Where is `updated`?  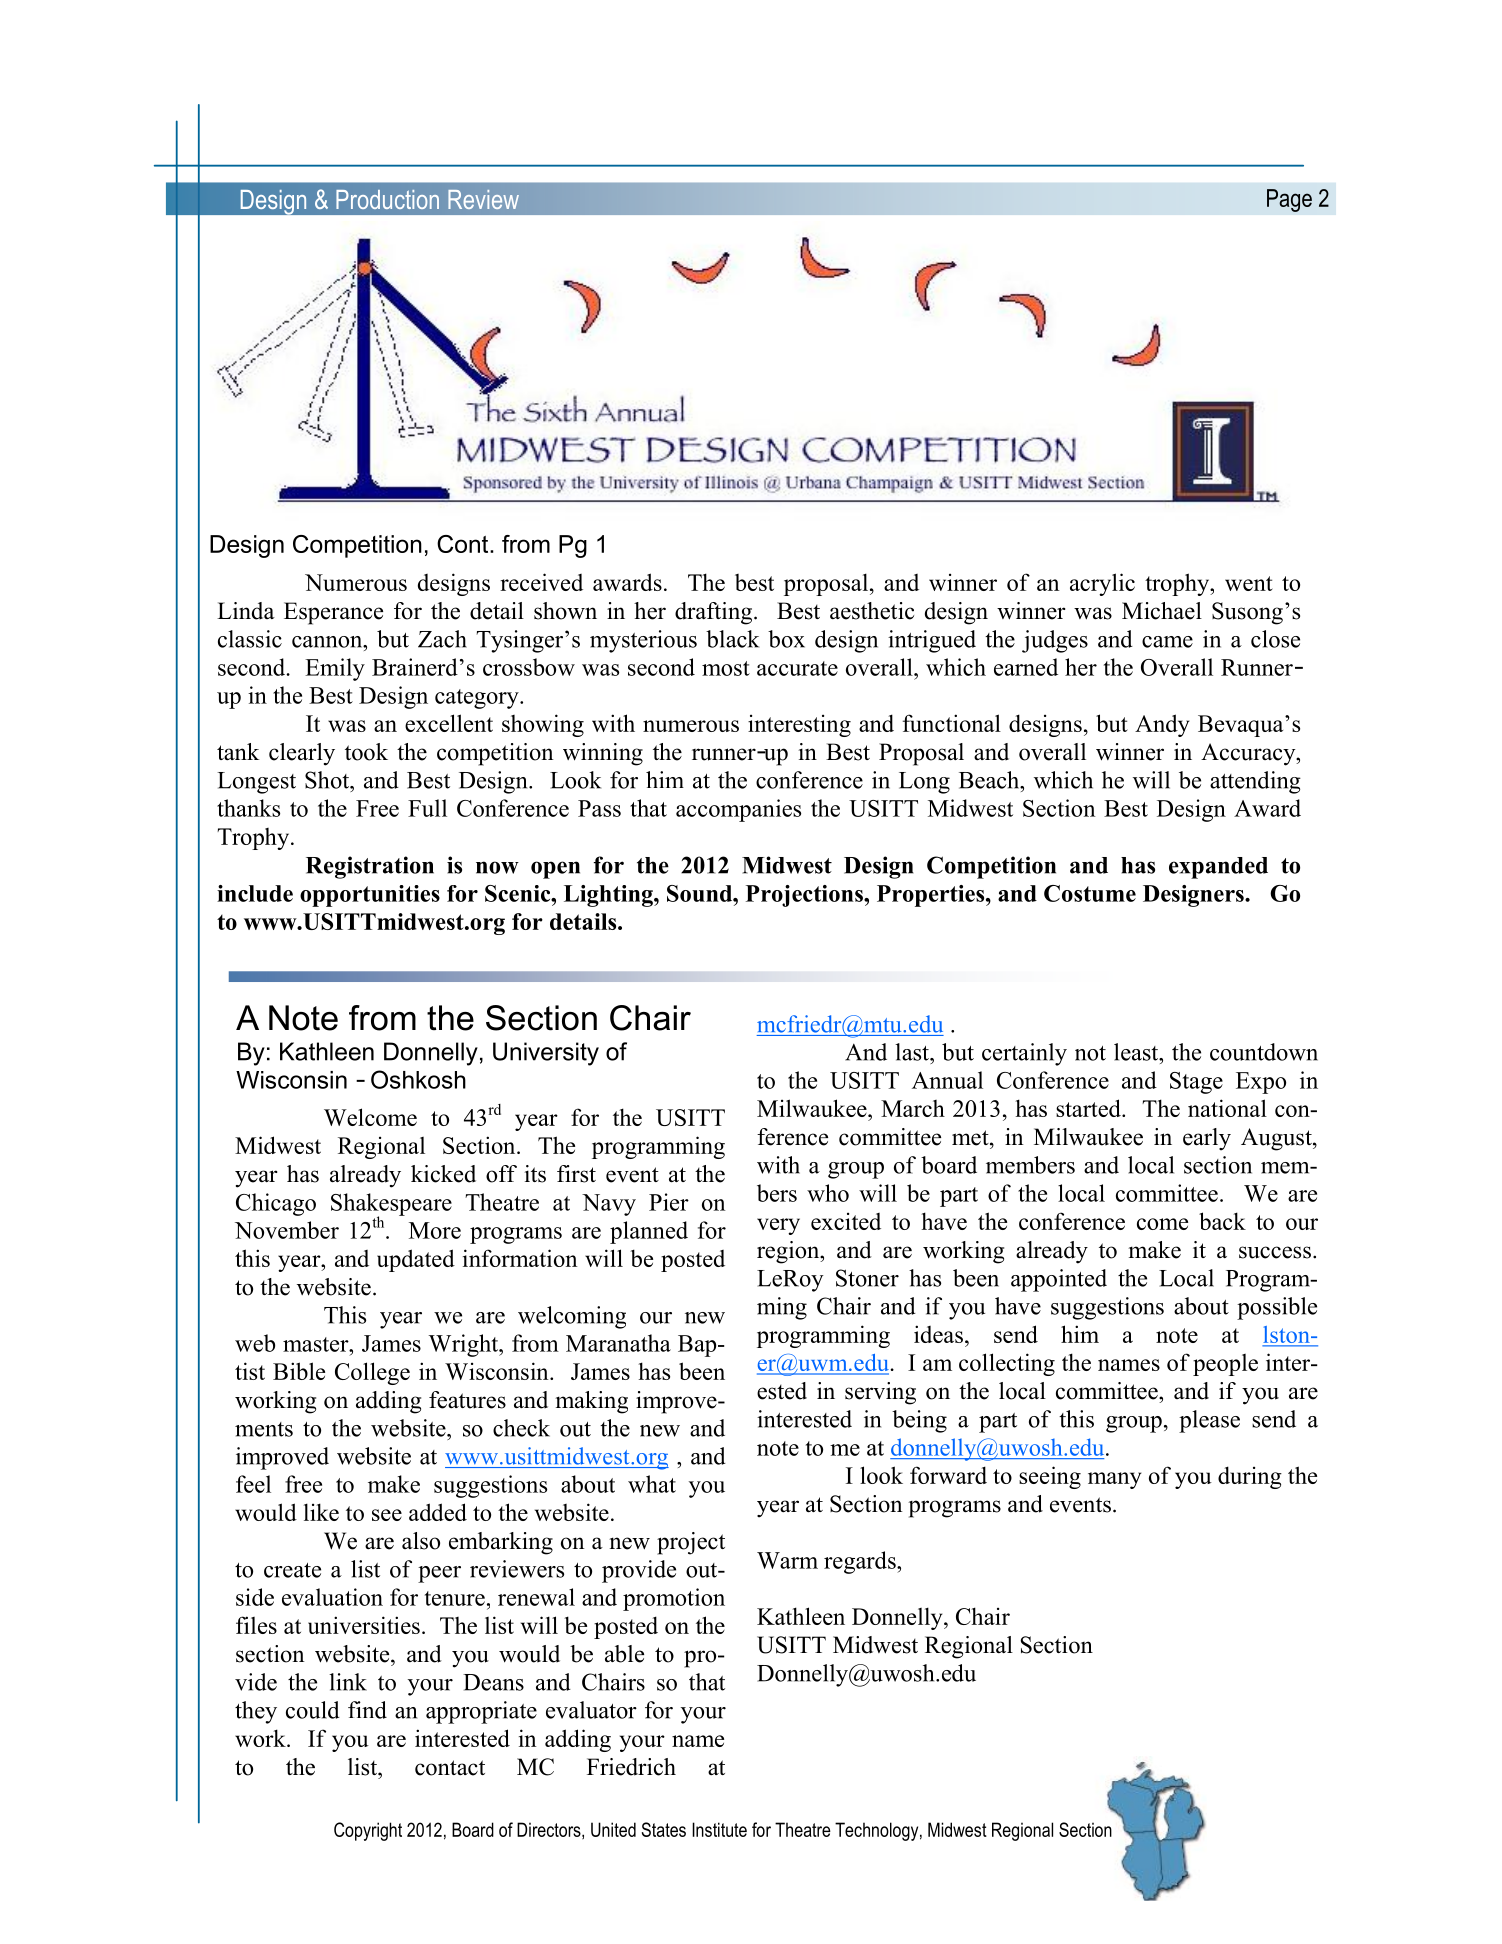 updated is located at coordinates (416, 1260).
